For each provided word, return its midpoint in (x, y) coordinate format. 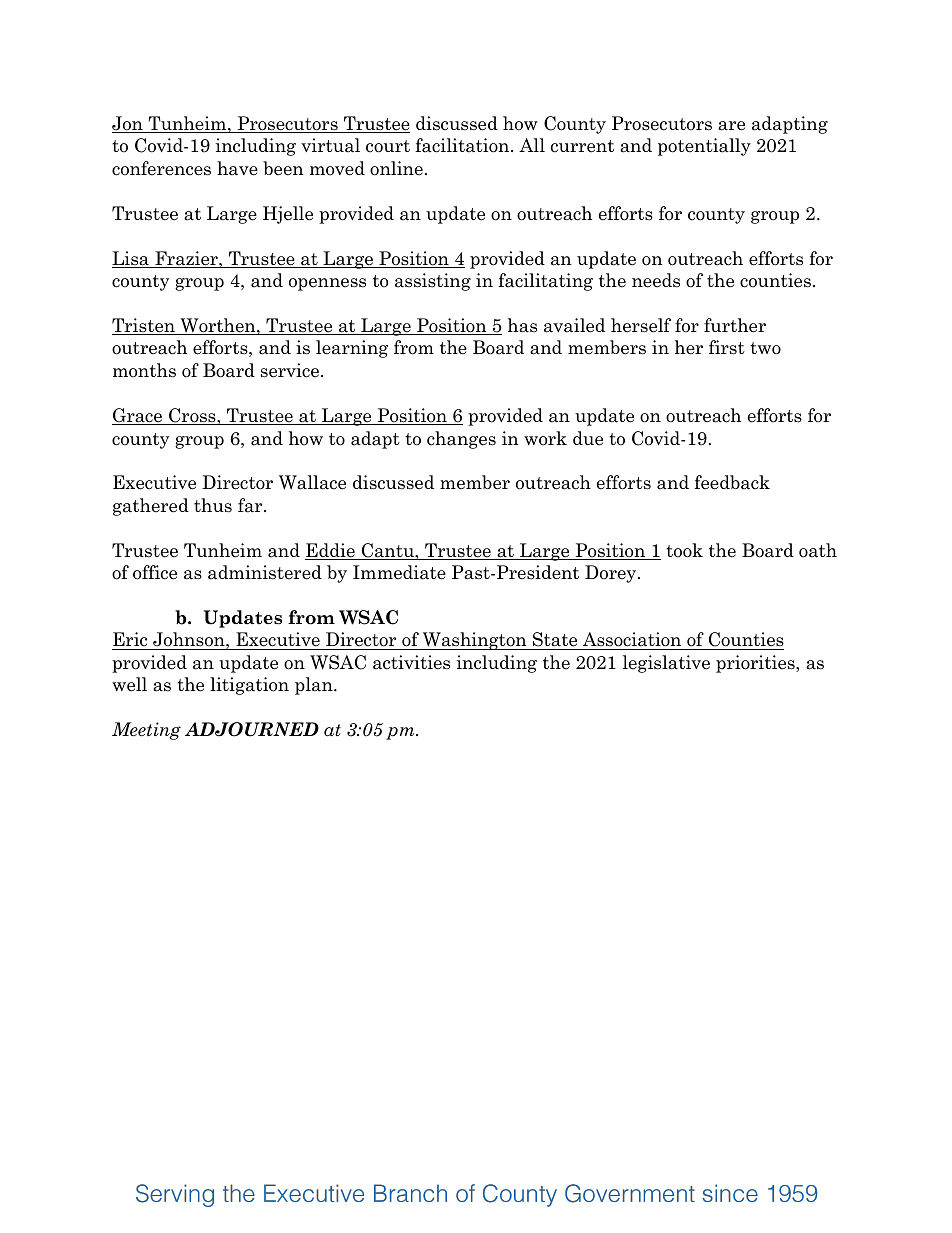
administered (265, 572)
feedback (732, 482)
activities (411, 662)
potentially (704, 147)
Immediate (399, 572)
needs (656, 280)
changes (461, 440)
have (237, 168)
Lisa (131, 259)
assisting (433, 282)
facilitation (463, 145)
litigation (249, 686)
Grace (138, 416)
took (684, 550)
